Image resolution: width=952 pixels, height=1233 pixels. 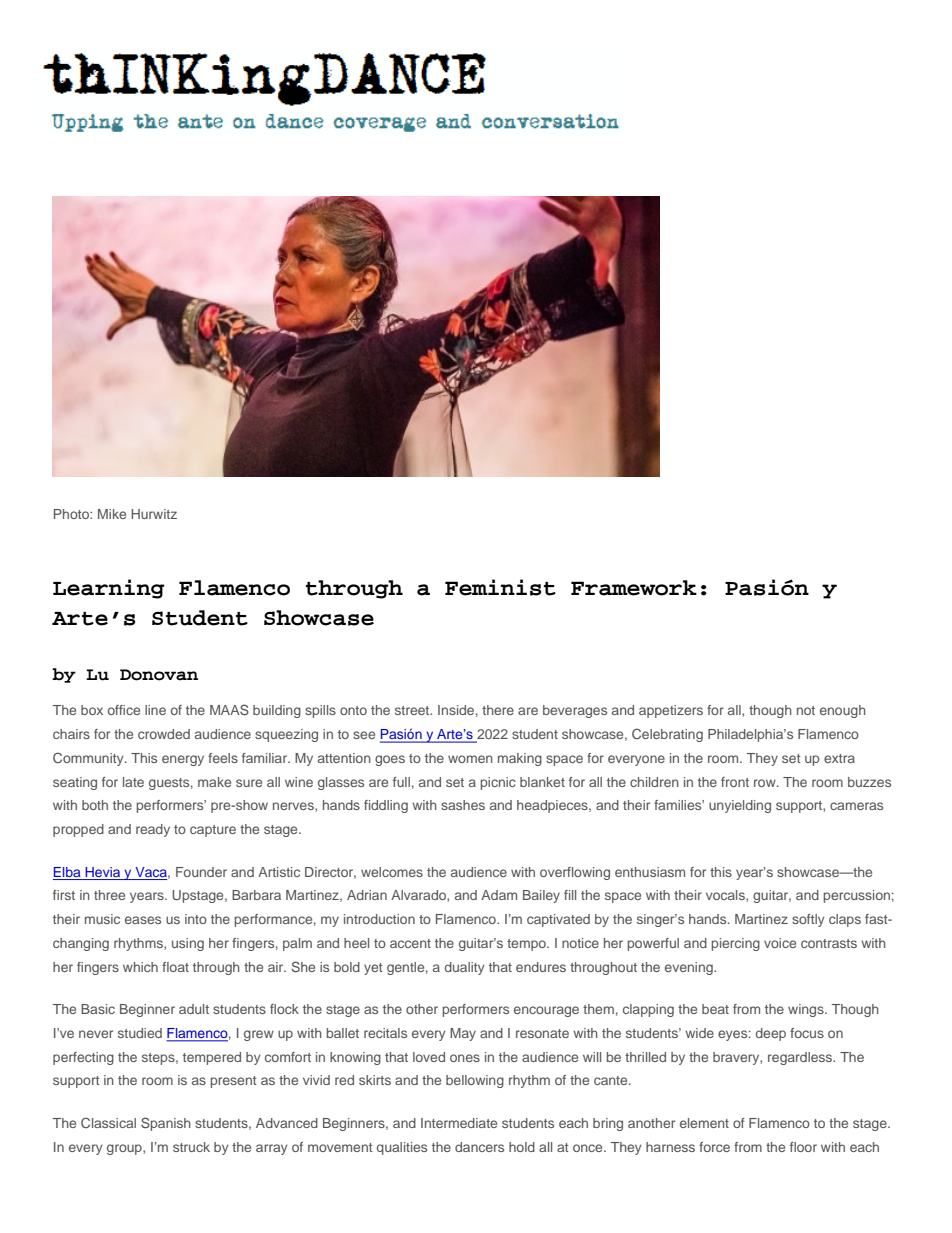 I want to click on sashes, so click(x=463, y=805).
